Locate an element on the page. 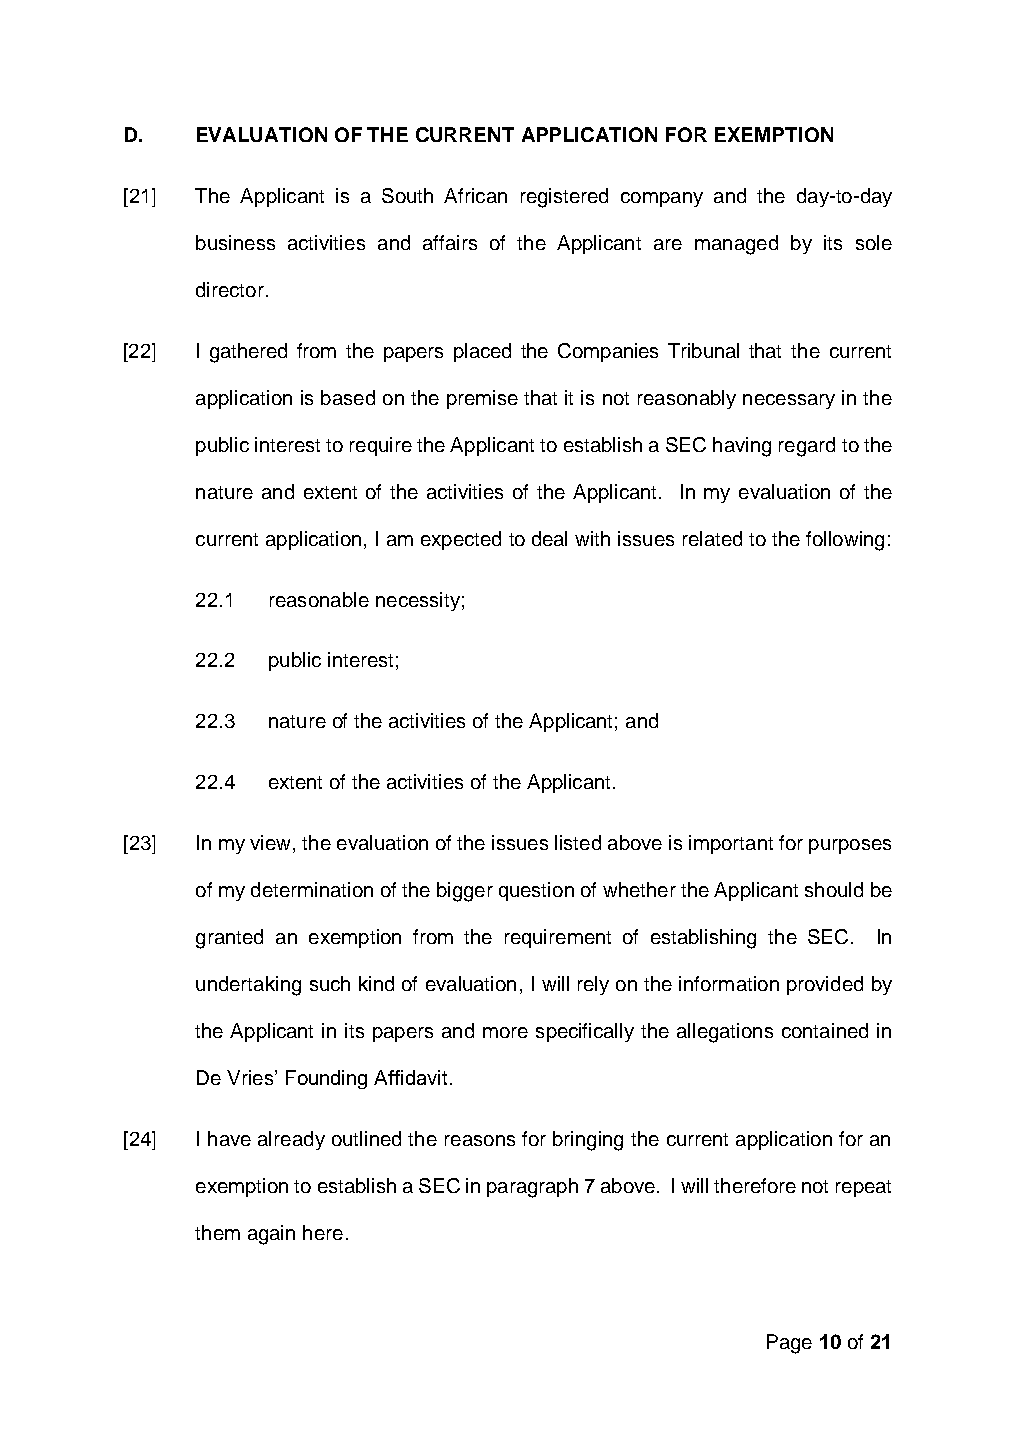 This image has width=1015, height=1436. such is located at coordinates (330, 983).
